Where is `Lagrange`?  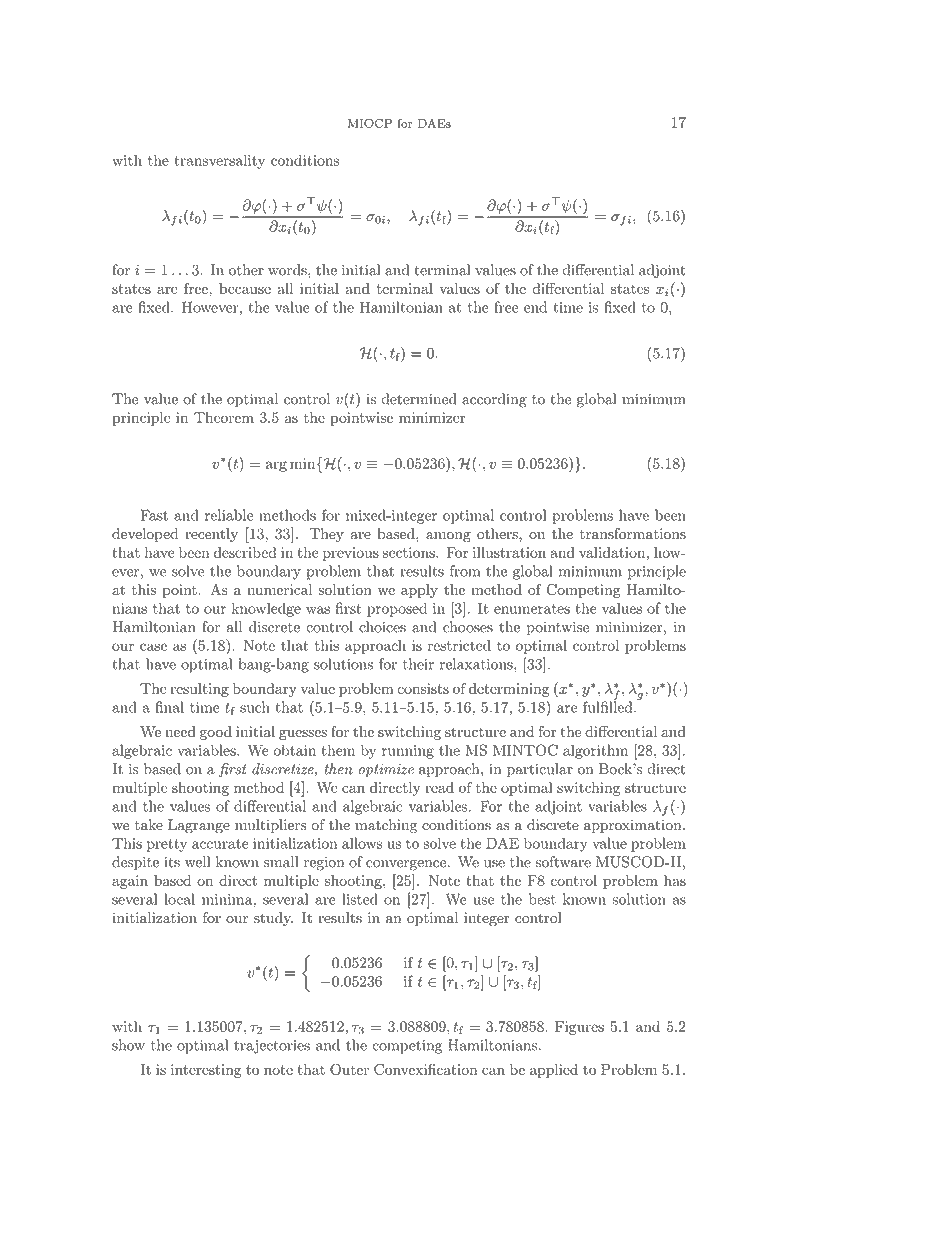
Lagrange is located at coordinates (199, 826).
